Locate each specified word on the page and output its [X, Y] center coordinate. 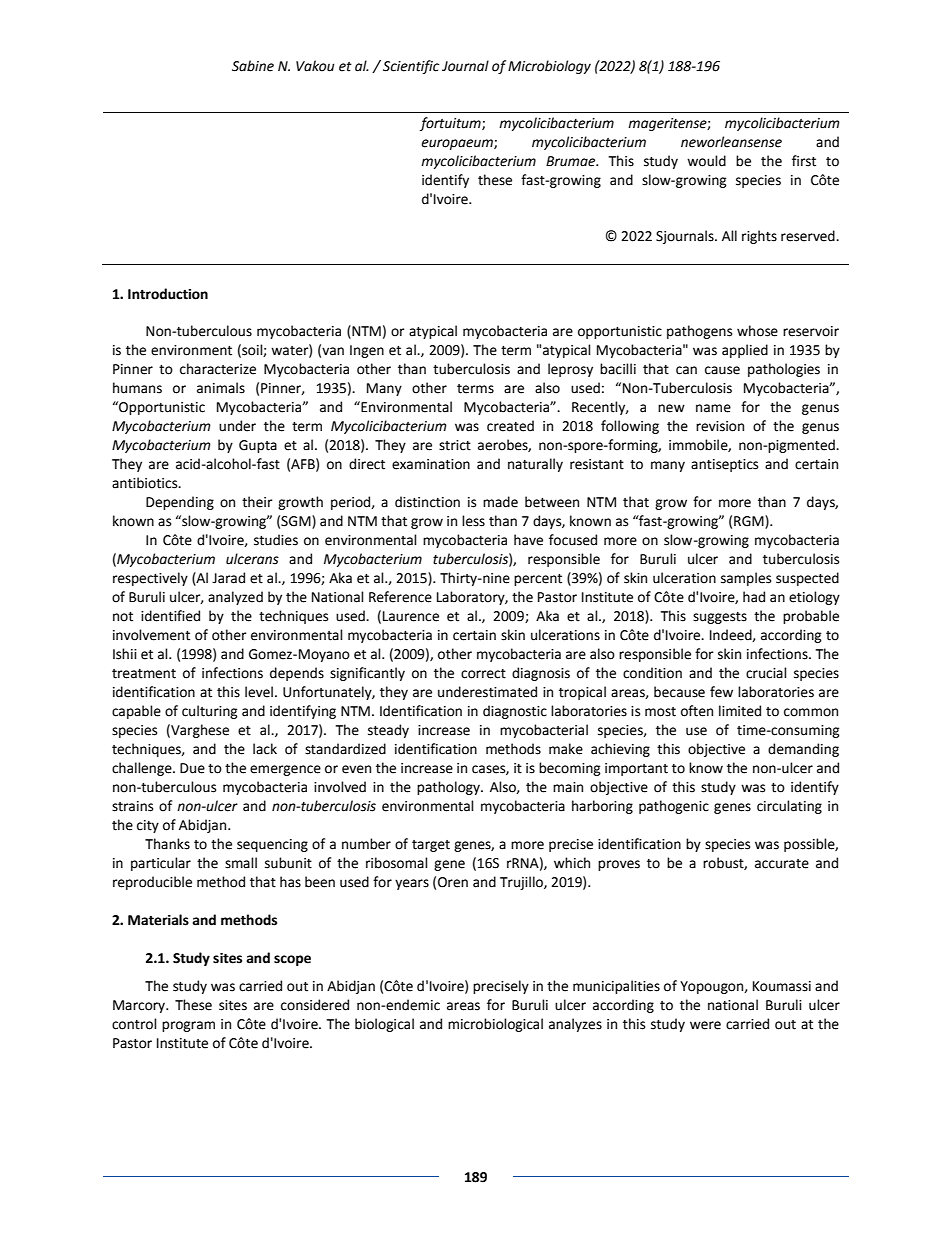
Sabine [253, 66]
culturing [210, 712]
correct [483, 674]
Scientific [411, 67]
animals [221, 388]
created [510, 426]
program [188, 1026]
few [721, 692]
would [706, 161]
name [713, 408]
